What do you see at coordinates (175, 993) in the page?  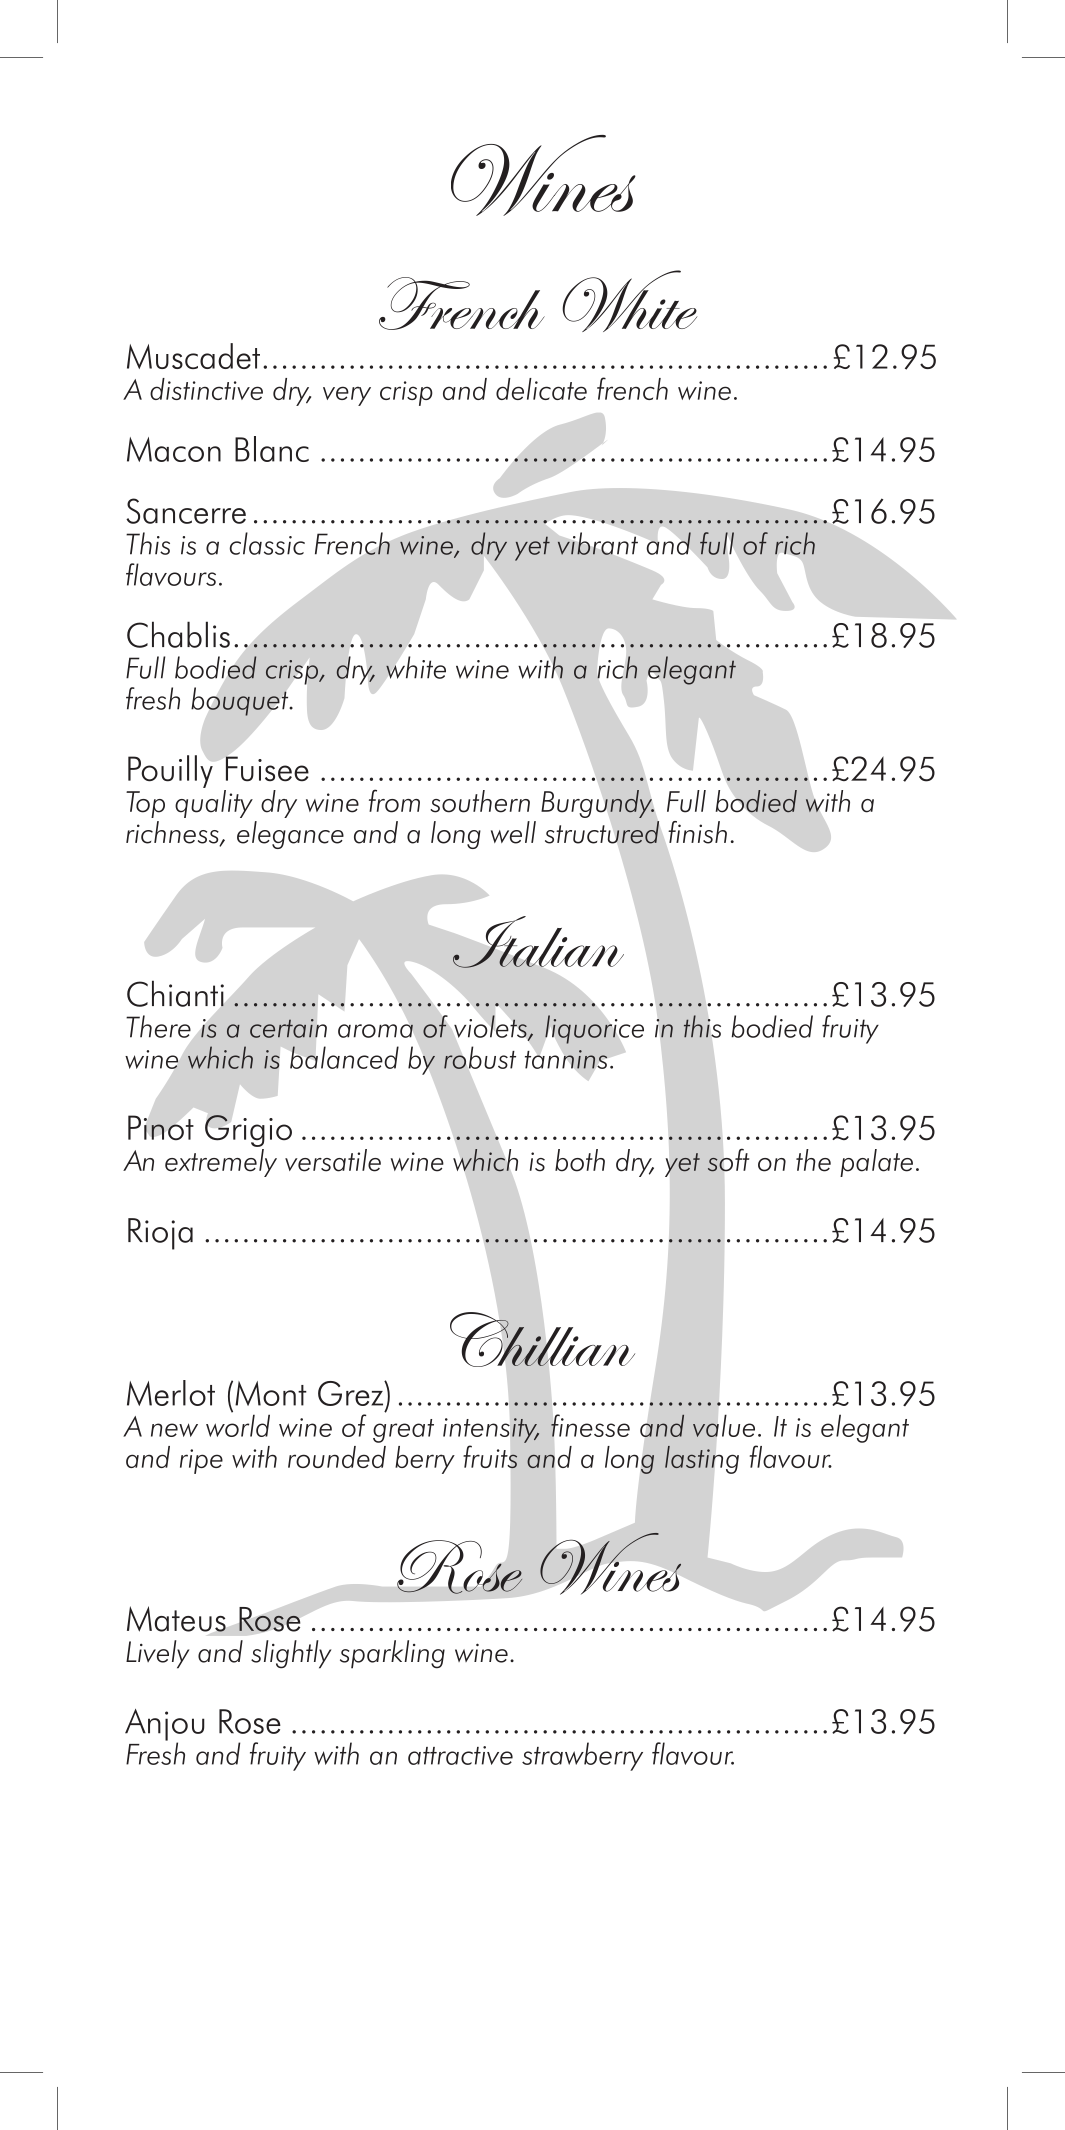 I see `Chianti` at bounding box center [175, 993].
